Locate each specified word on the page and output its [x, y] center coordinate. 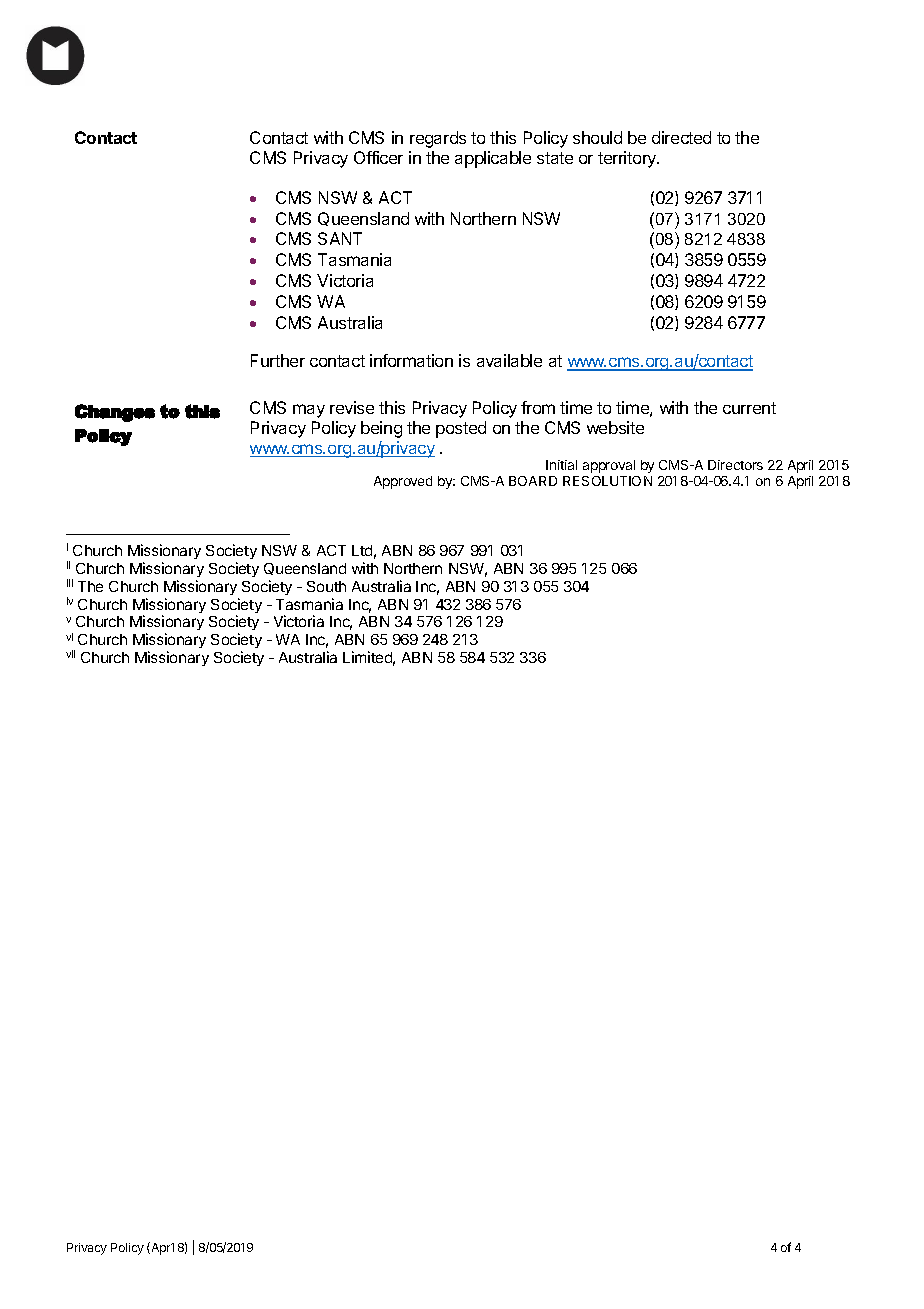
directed [681, 137]
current [749, 408]
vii [70, 654]
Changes [115, 413]
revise [352, 407]
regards [438, 139]
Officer [378, 157]
